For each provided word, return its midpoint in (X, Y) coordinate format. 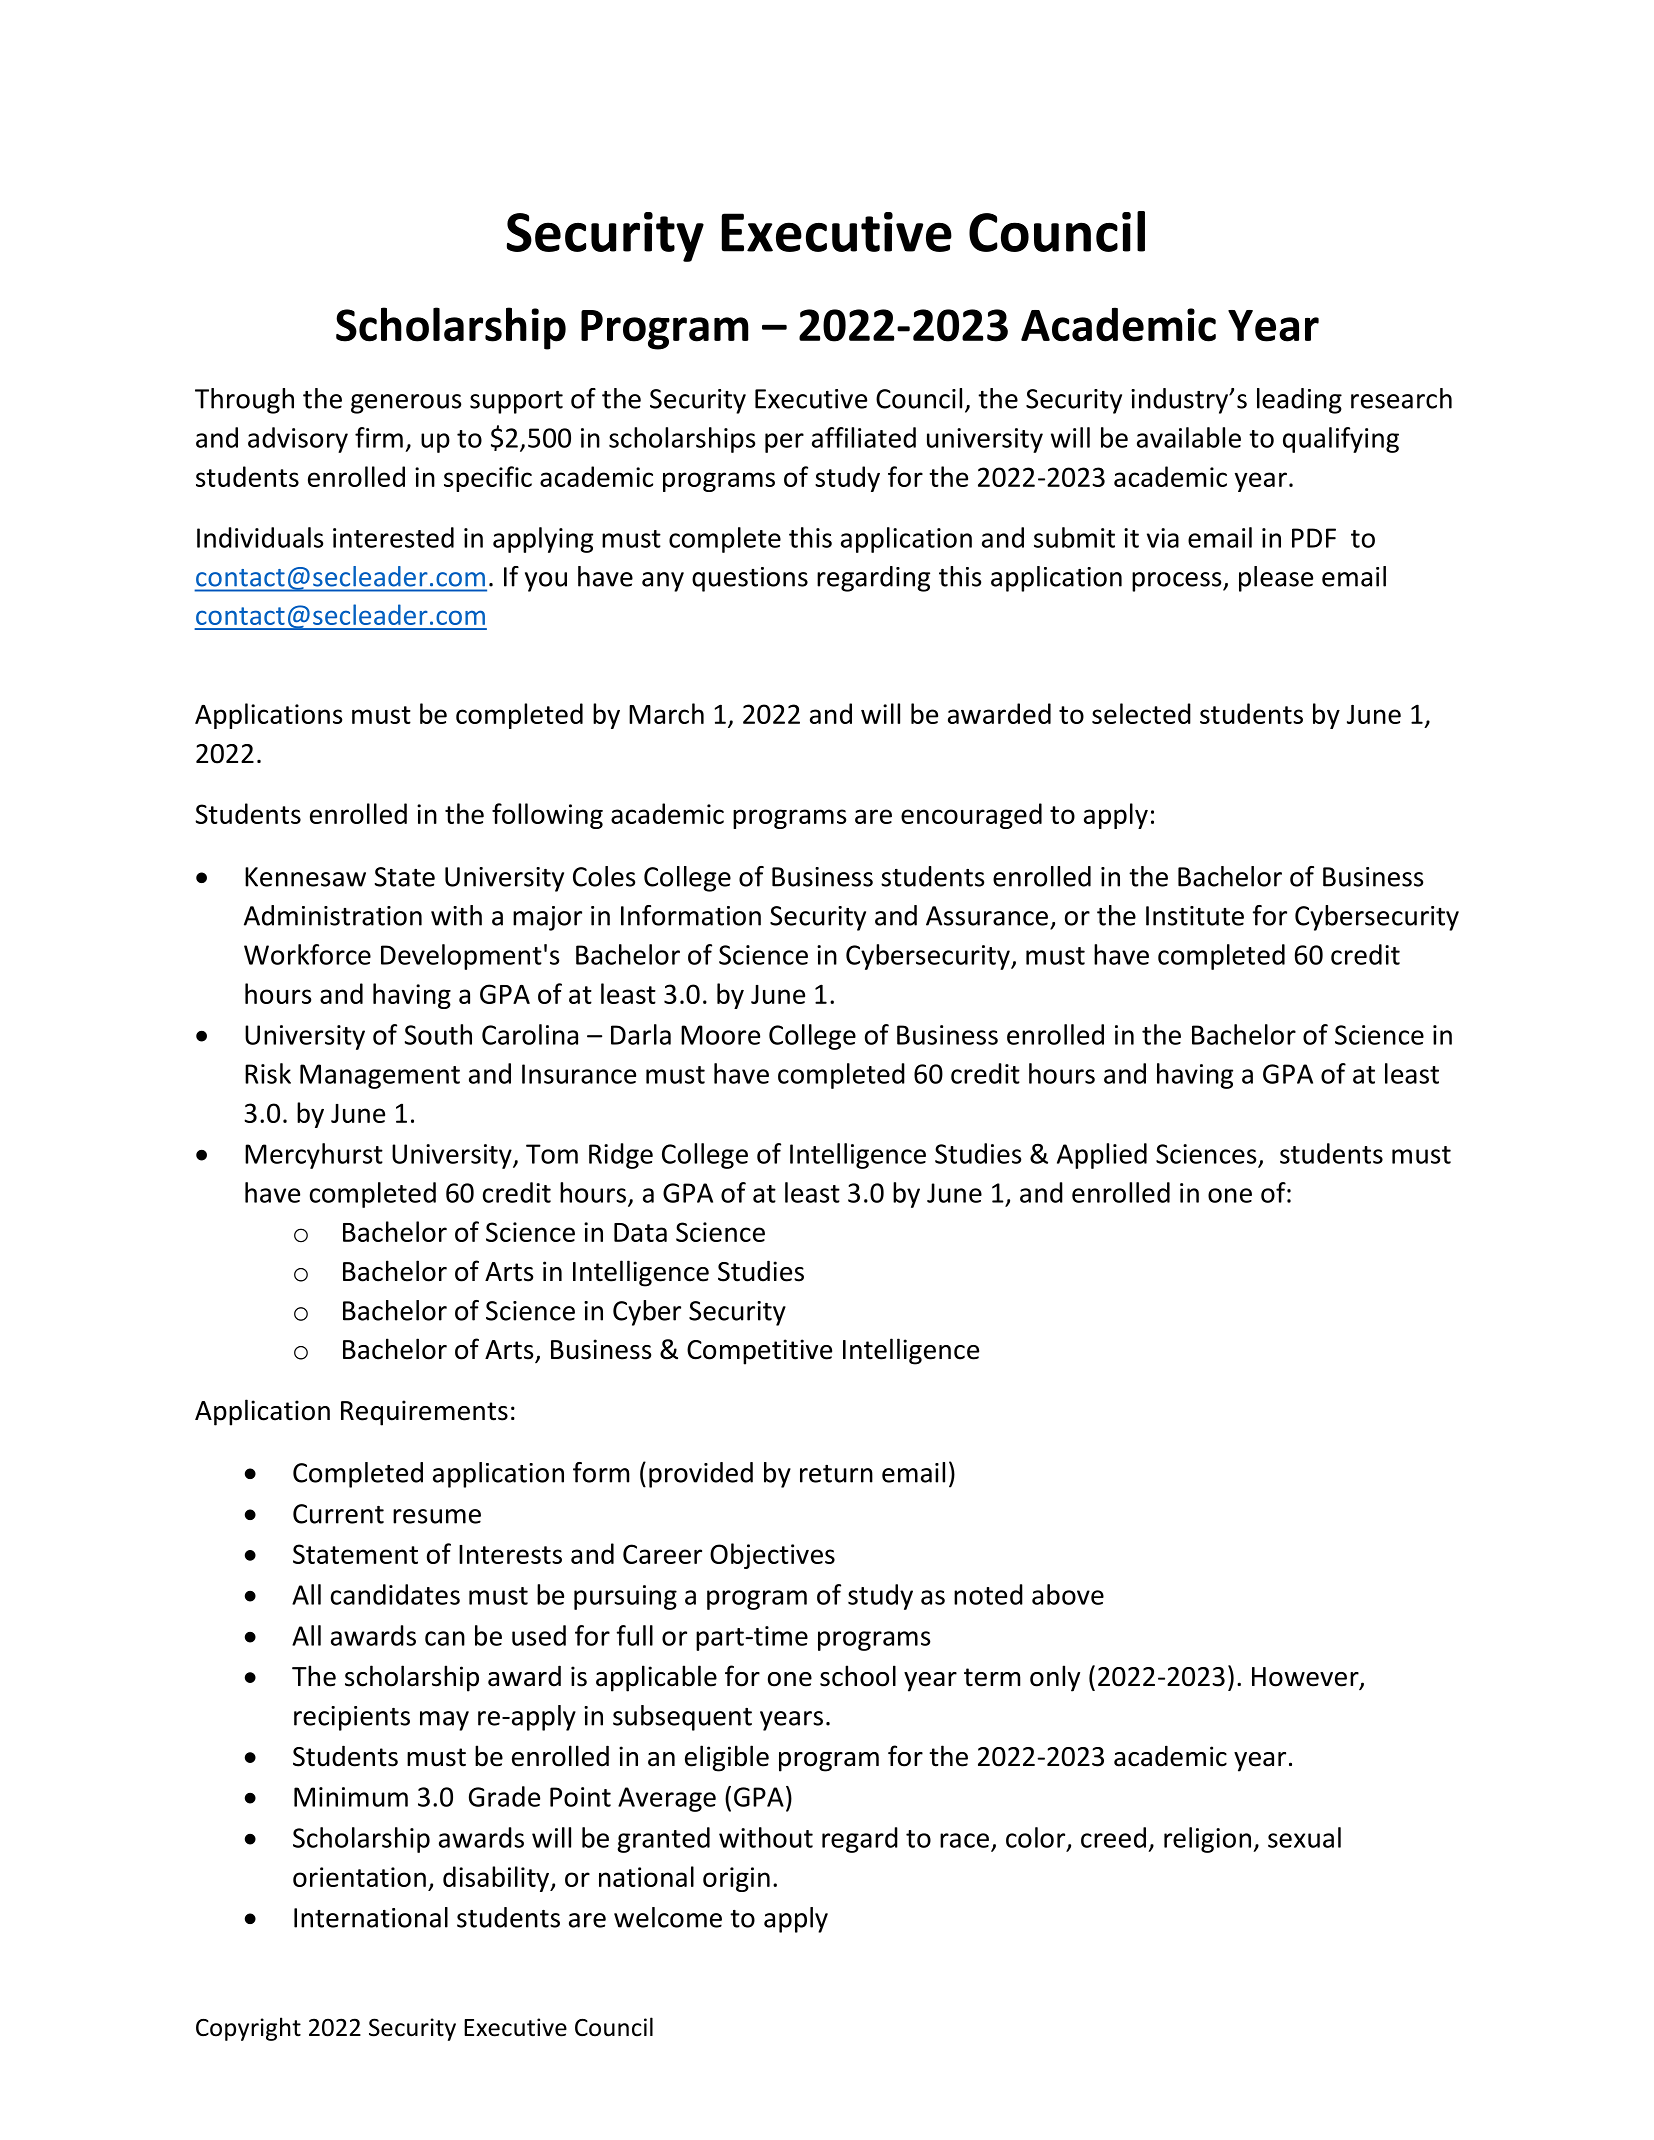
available (1189, 437)
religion (1207, 1840)
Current (338, 1514)
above (1068, 1594)
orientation (359, 1877)
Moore (720, 1035)
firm (379, 437)
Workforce (307, 954)
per (784, 443)
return (836, 1474)
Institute (1195, 916)
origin (736, 1879)
